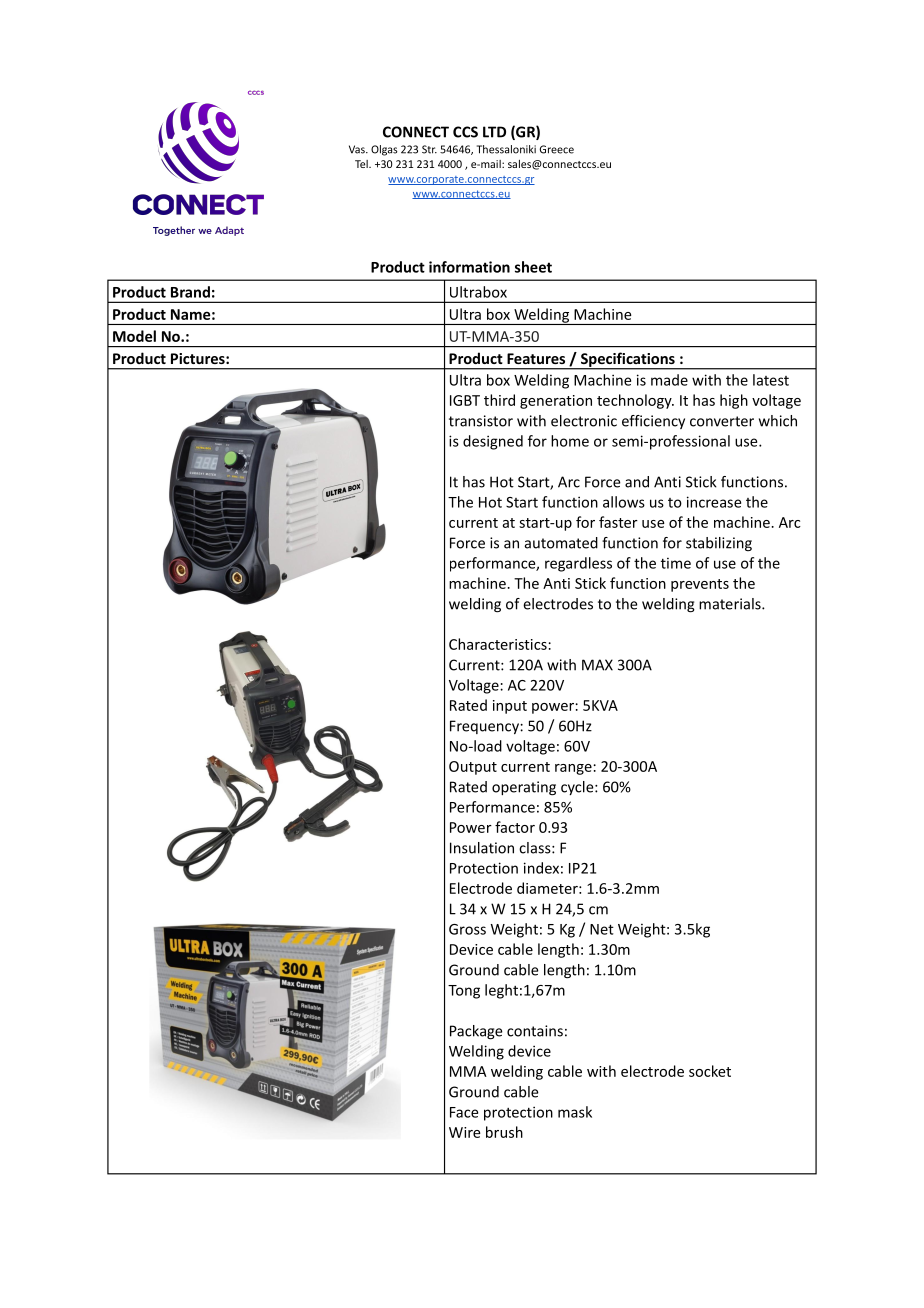 Image resolution: width=924 pixels, height=1308 pixels. What do you see at coordinates (465, 1132) in the screenshot?
I see `Wire` at bounding box center [465, 1132].
